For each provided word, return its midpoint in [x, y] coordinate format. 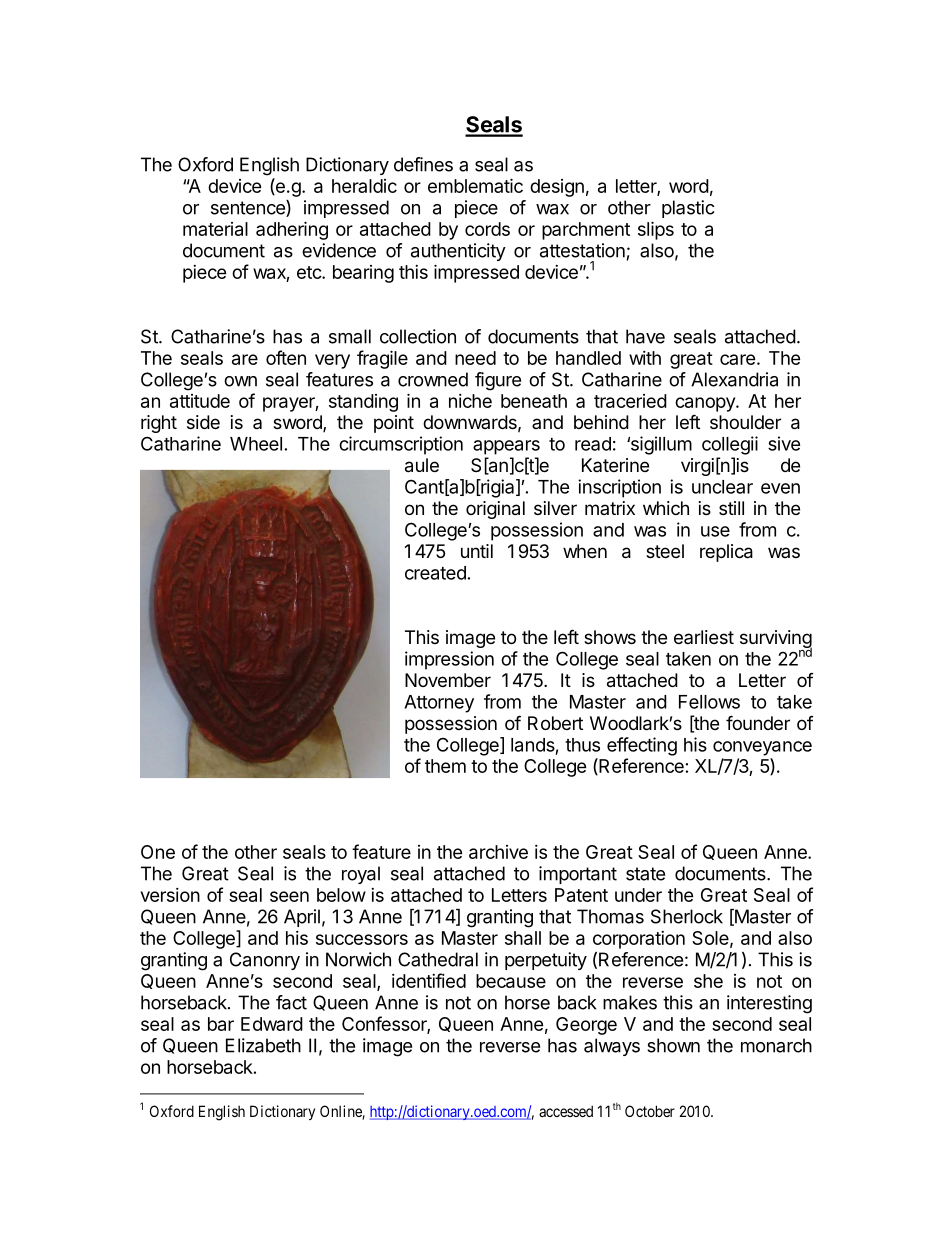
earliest [704, 637]
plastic [688, 209]
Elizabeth [263, 1045]
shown [673, 1045]
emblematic [475, 185]
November [448, 680]
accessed [566, 1111]
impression [449, 660]
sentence [249, 208]
